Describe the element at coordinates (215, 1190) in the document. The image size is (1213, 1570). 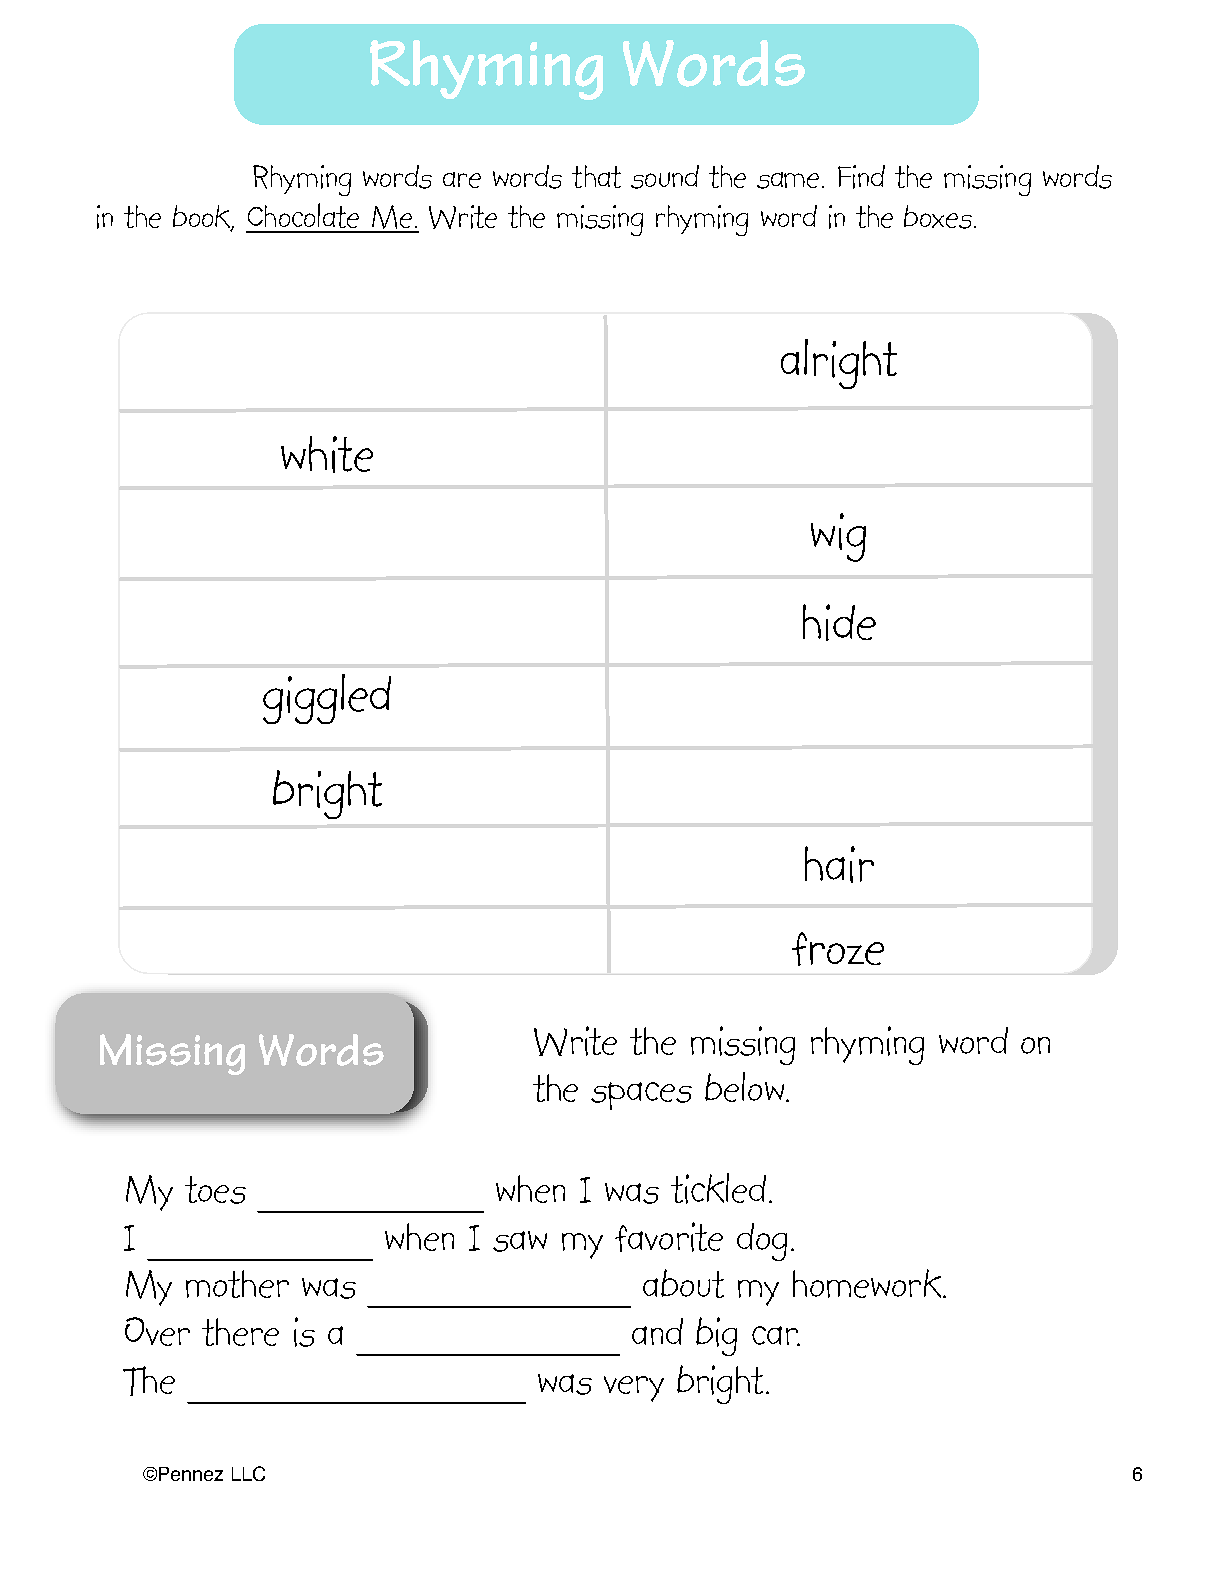
I see `toes` at that location.
